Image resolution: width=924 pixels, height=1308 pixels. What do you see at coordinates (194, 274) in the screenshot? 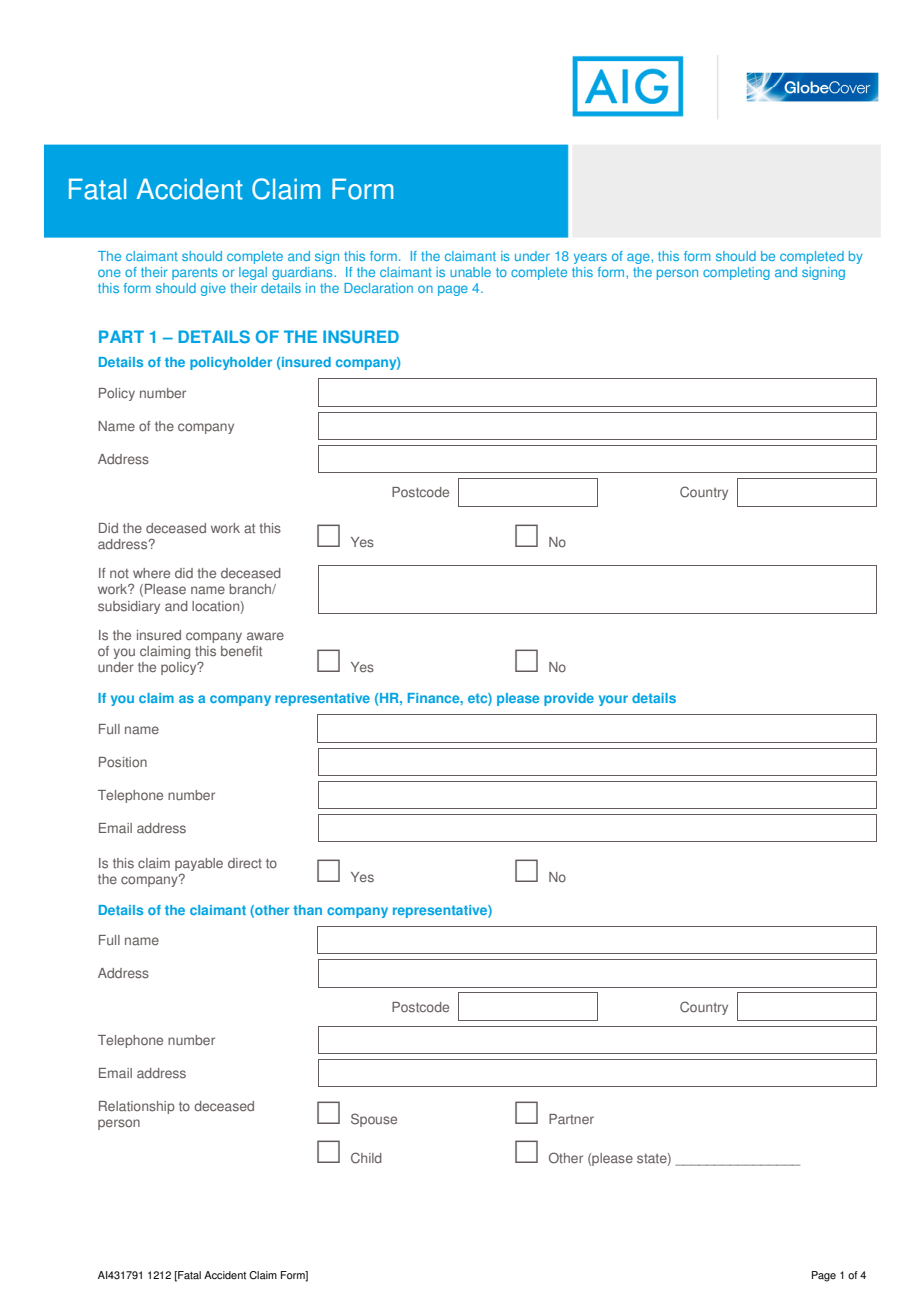
I see `parents` at bounding box center [194, 274].
